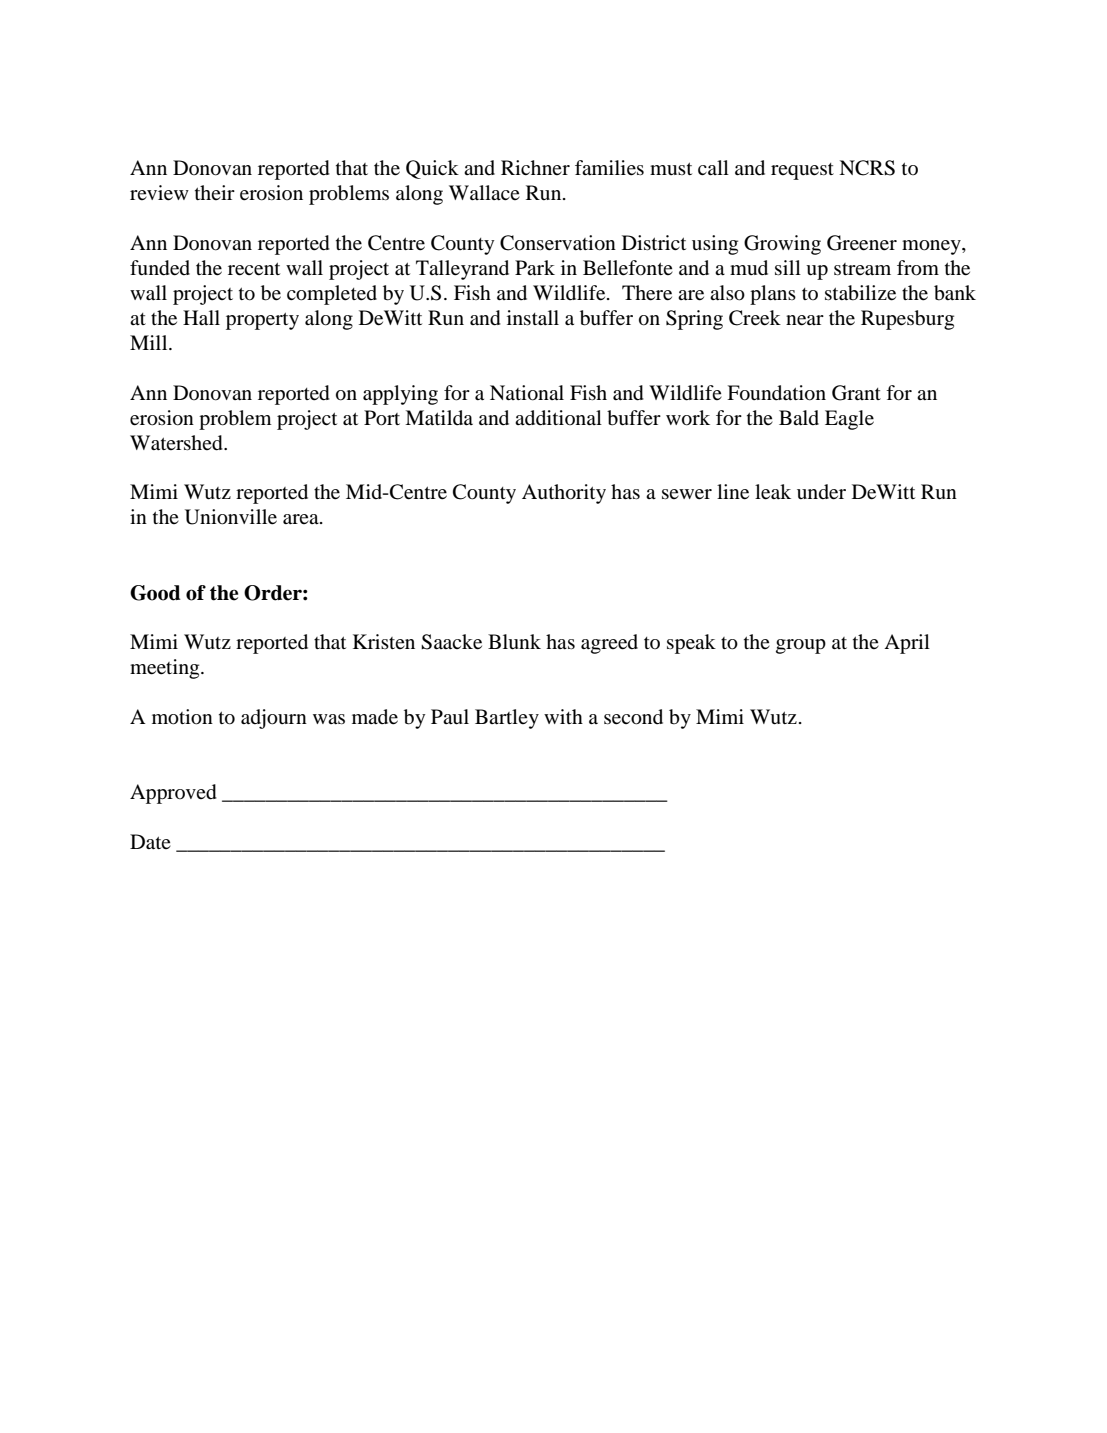  Describe the element at coordinates (564, 494) in the image. I see `Authority` at that location.
